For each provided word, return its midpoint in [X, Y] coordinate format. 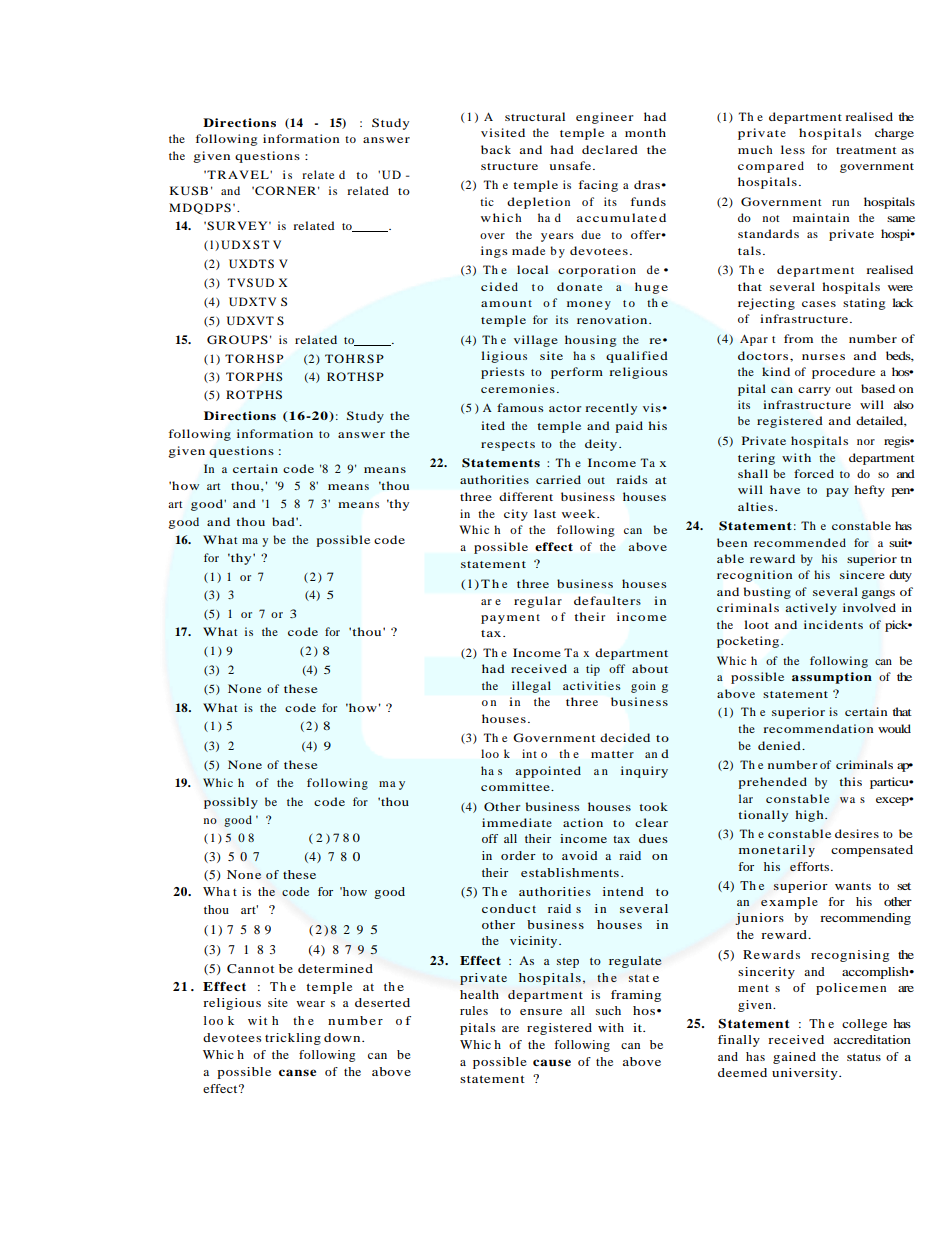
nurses [823, 357]
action [583, 822]
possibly [231, 803]
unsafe [572, 165]
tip [593, 670]
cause [552, 1062]
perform [577, 373]
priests [503, 373]
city [516, 515]
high [810, 816]
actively [811, 609]
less [793, 149]
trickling [293, 1039]
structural [535, 116]
